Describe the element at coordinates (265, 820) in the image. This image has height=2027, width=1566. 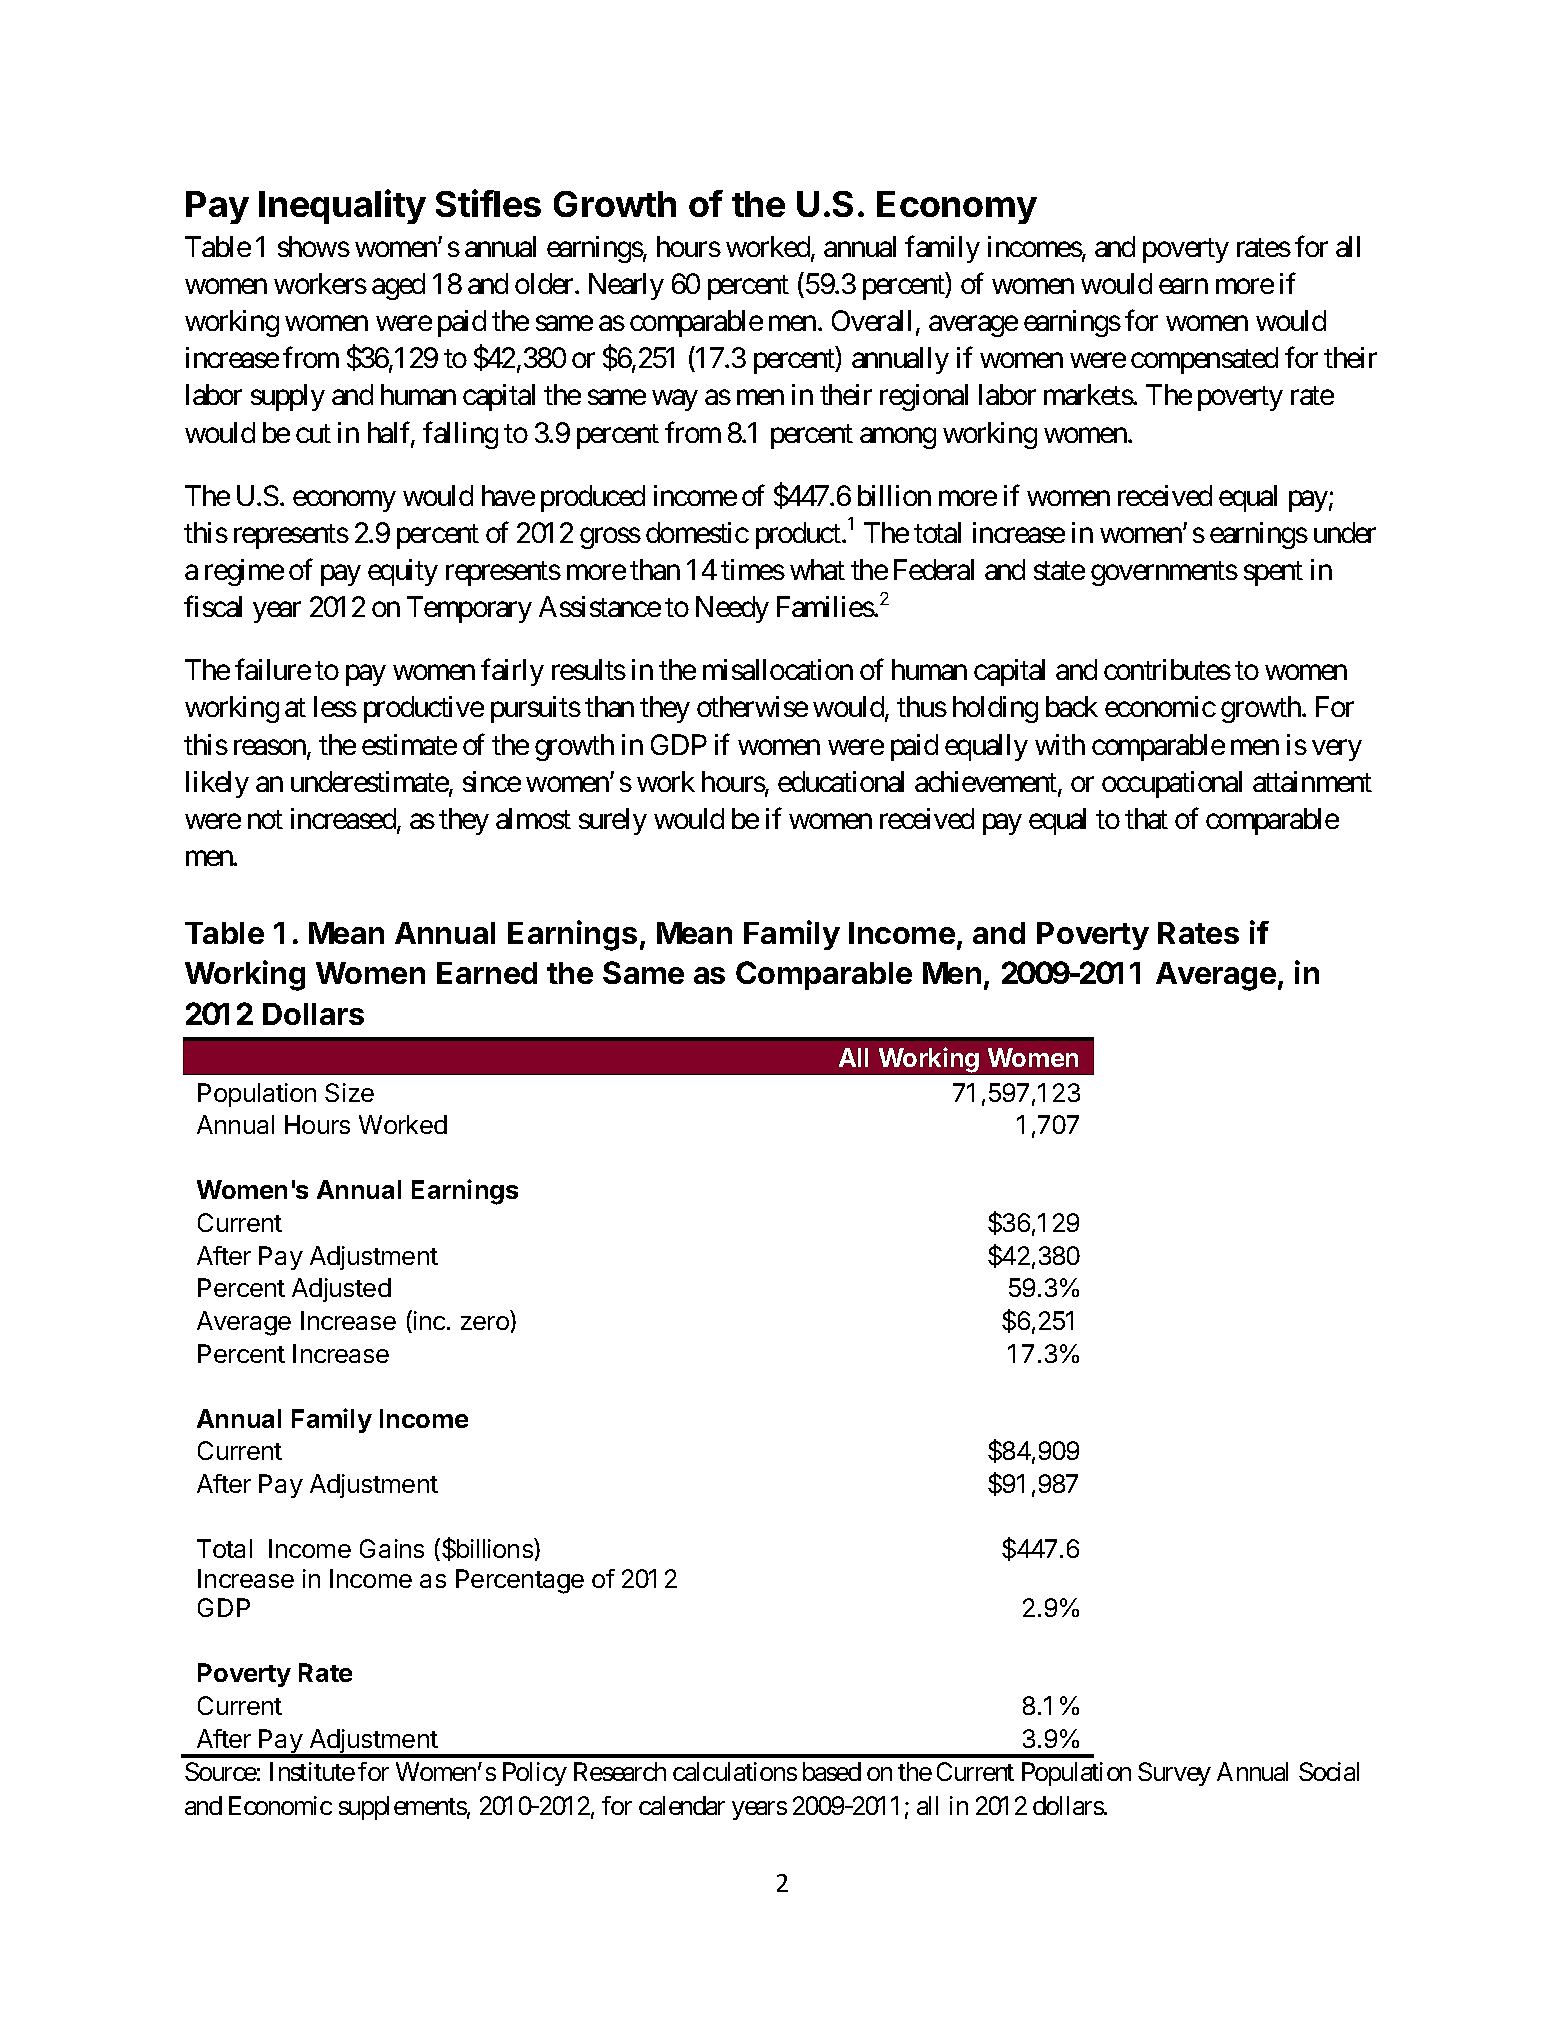
I see `not` at that location.
